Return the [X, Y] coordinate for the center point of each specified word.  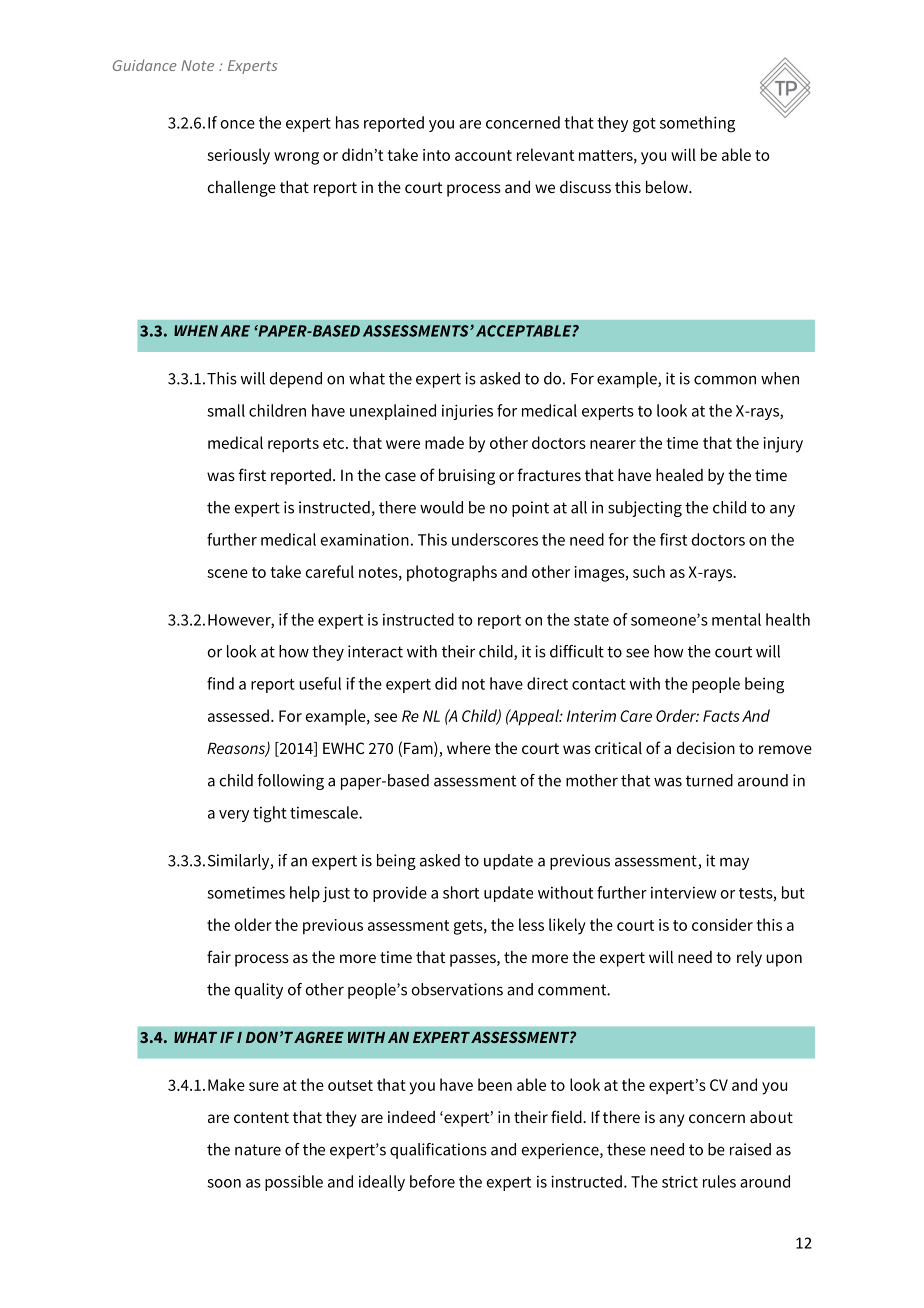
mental [736, 619]
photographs [452, 573]
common [725, 380]
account [483, 155]
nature [258, 1150]
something [697, 124]
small [226, 410]
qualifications [438, 1151]
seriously [238, 156]
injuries [467, 412]
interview [684, 893]
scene [227, 573]
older [253, 924]
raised [750, 1149]
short [461, 892]
